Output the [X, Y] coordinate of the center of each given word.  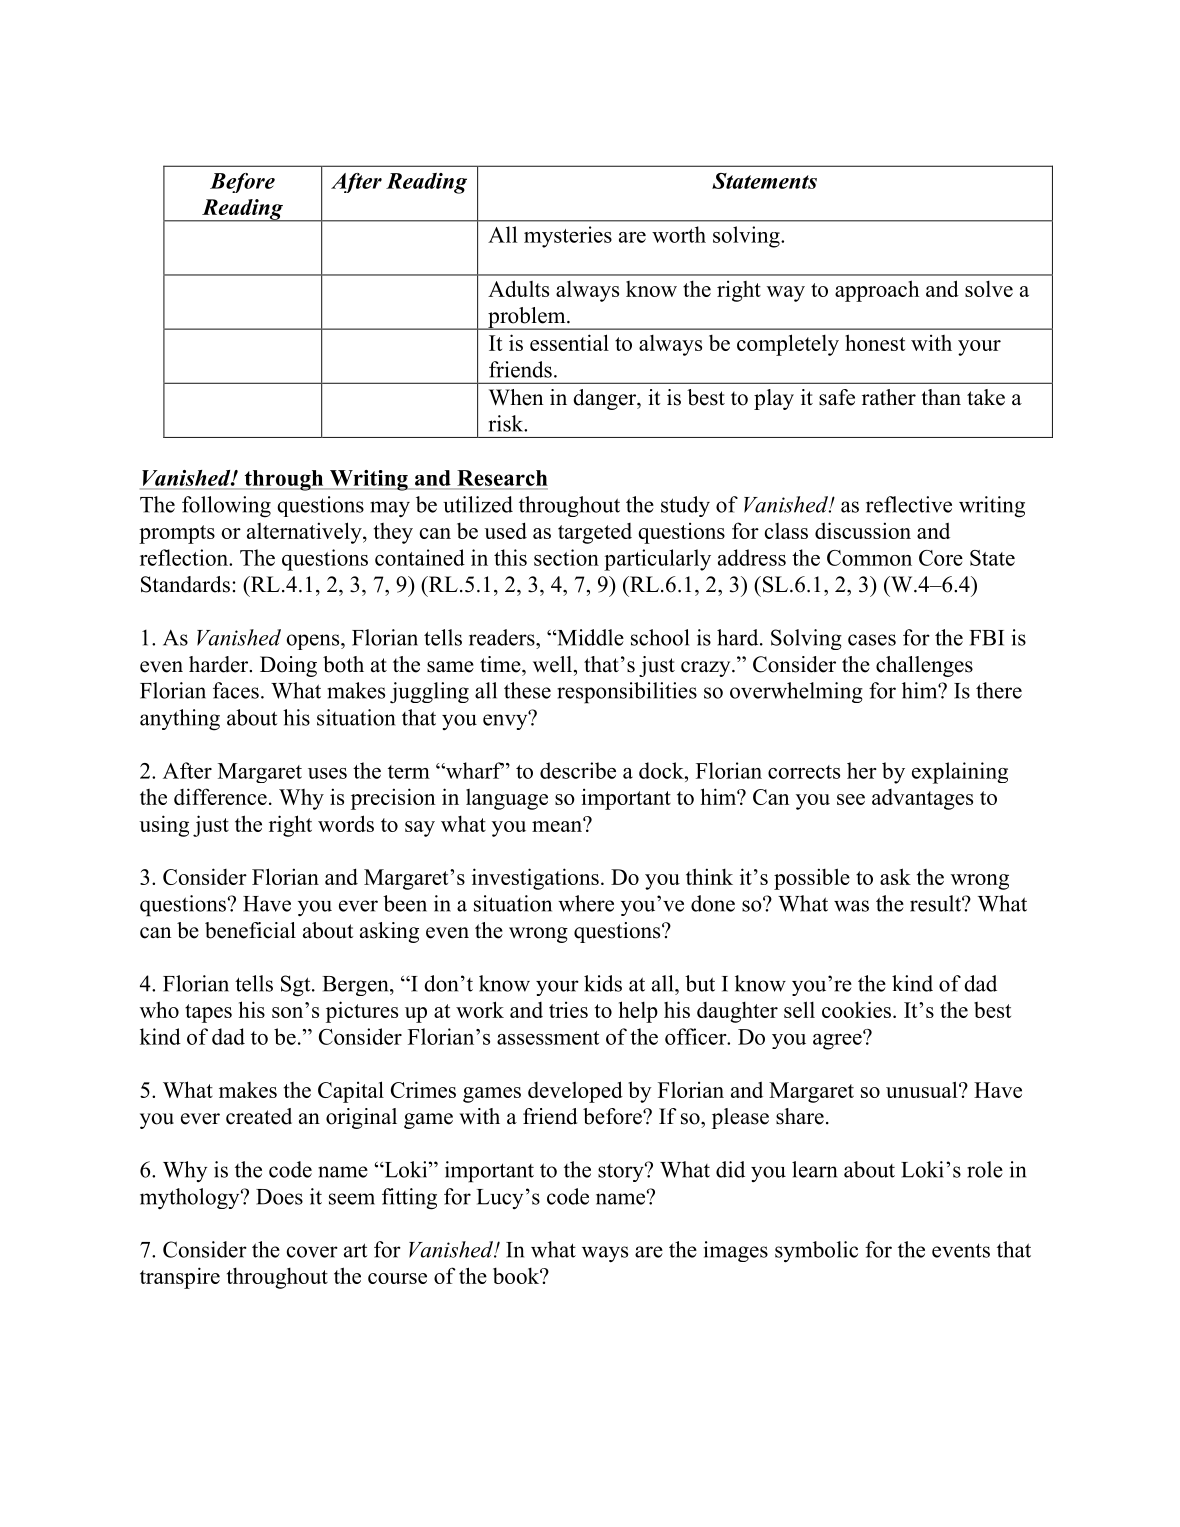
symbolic [816, 1252]
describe [578, 770]
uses [327, 773]
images [736, 1251]
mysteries [568, 237]
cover [312, 1252]
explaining [960, 773]
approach [877, 291]
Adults [518, 288]
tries [568, 1010]
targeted [595, 533]
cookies [858, 1009]
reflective [909, 504]
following [226, 507]
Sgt [297, 986]
